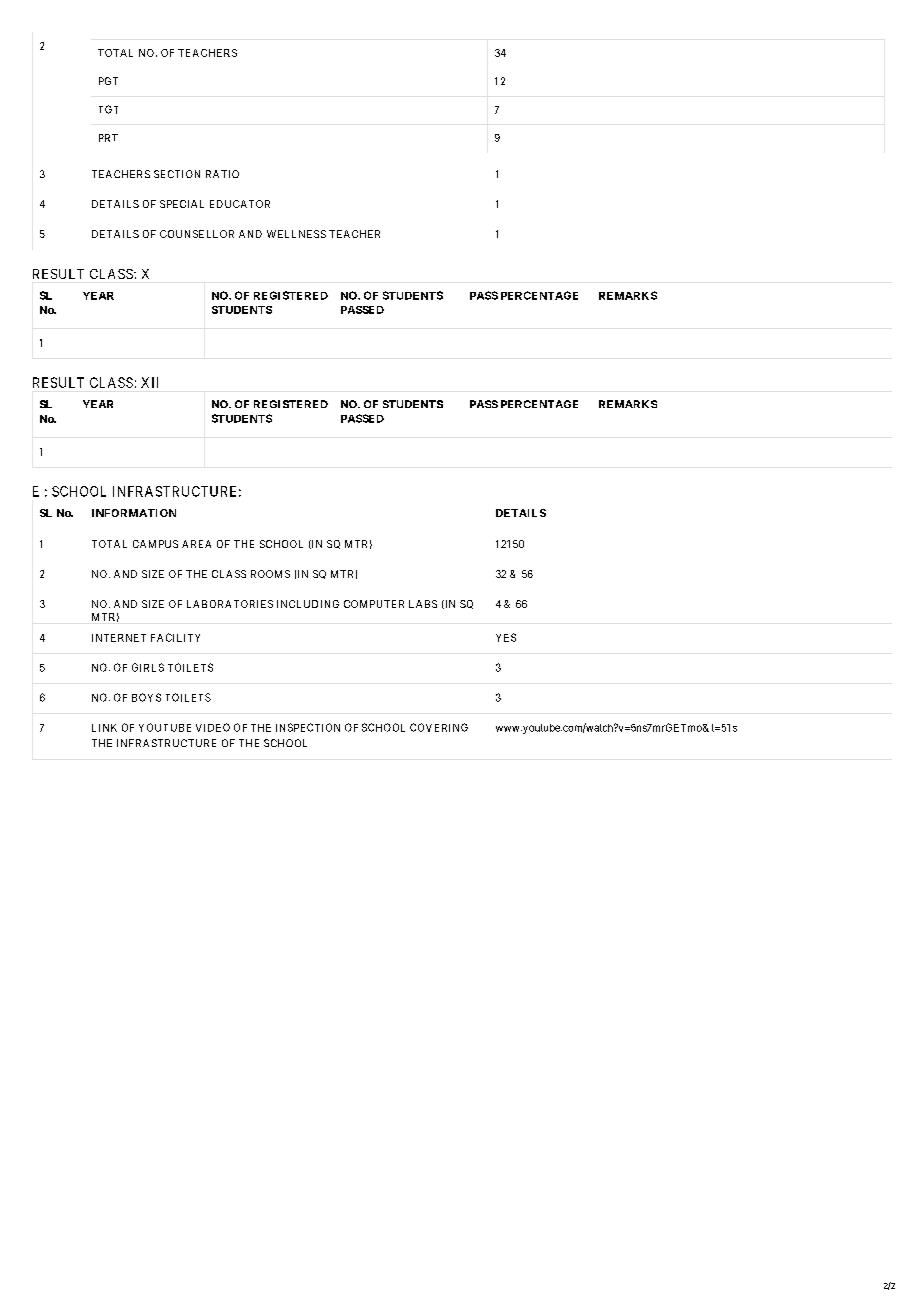 The image size is (924, 1308). Describe the element at coordinates (146, 697) in the screenshot. I see `BOYS` at that location.
